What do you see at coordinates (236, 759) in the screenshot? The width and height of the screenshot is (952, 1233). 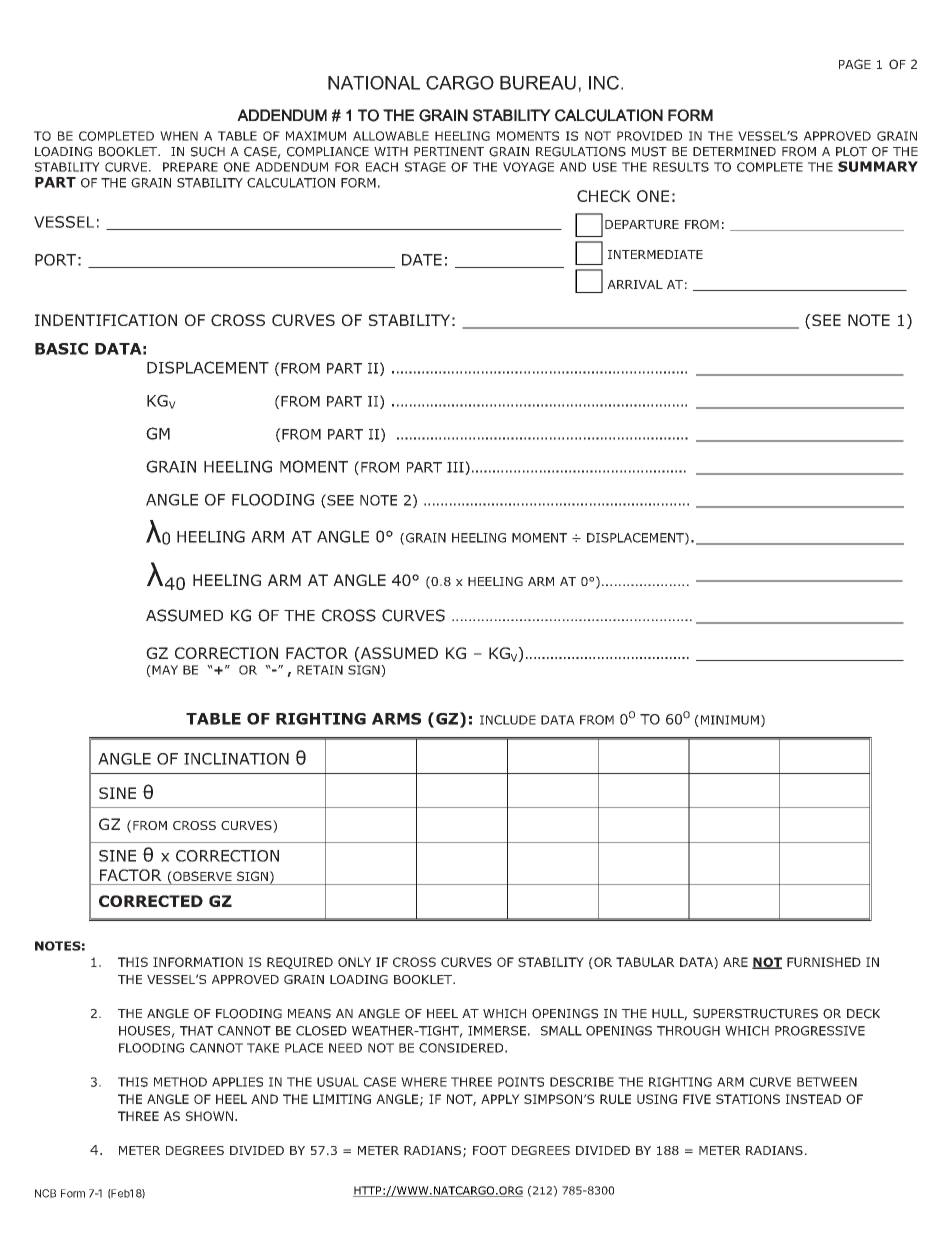 I see `INCLINATION` at bounding box center [236, 759].
